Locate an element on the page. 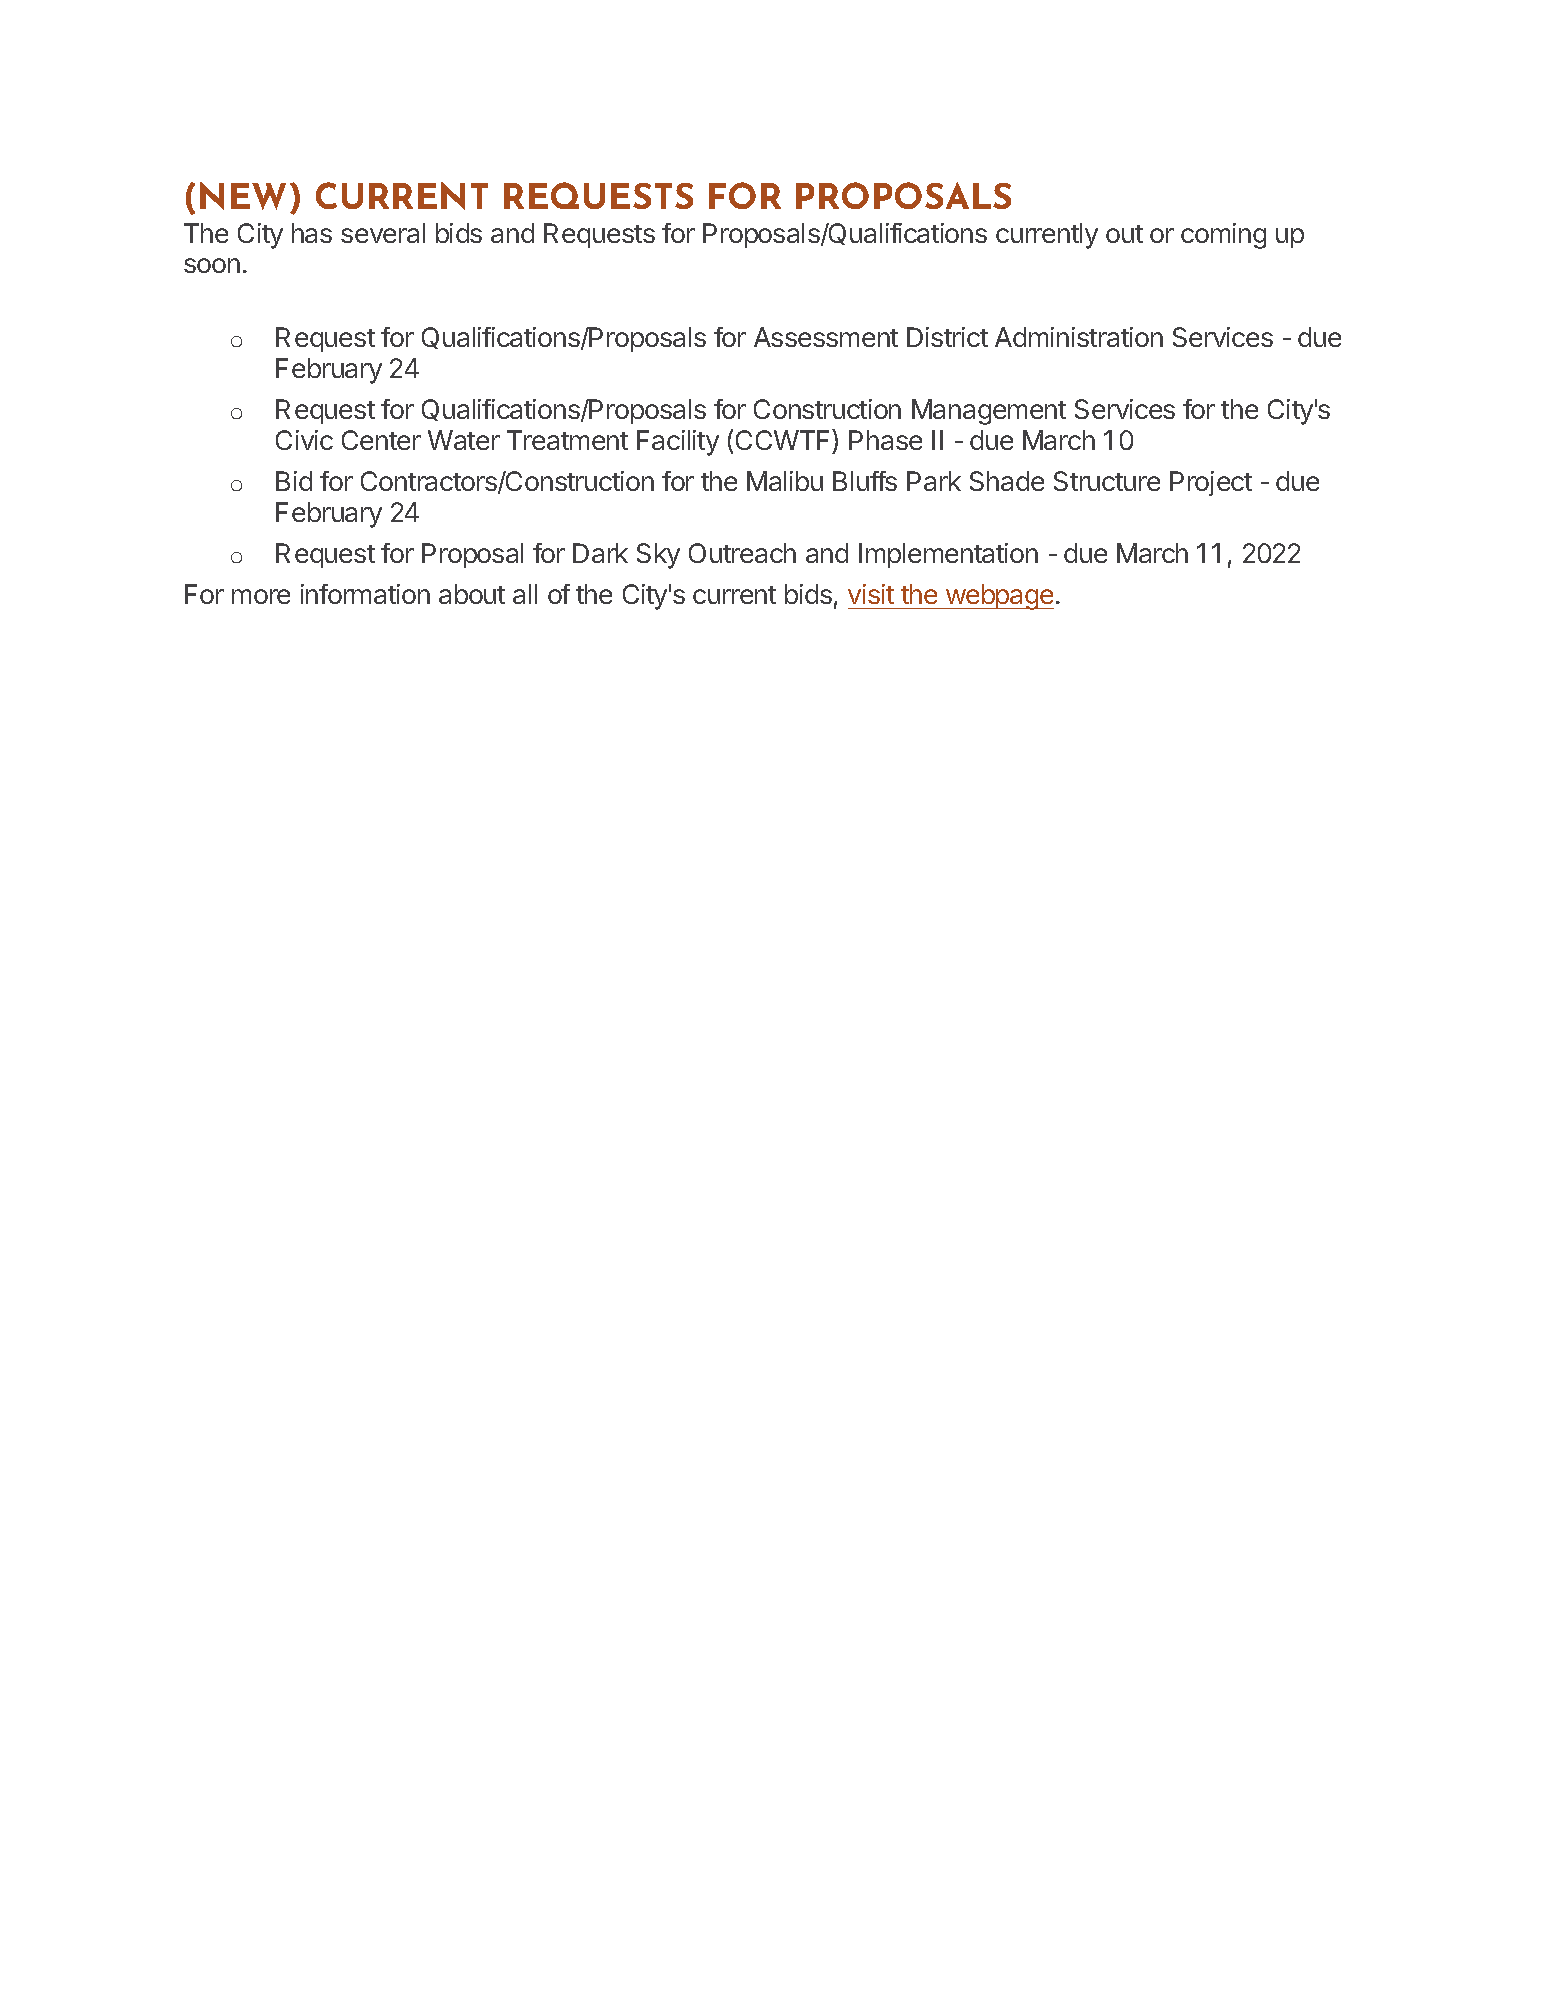  Malibu is located at coordinates (785, 481).
